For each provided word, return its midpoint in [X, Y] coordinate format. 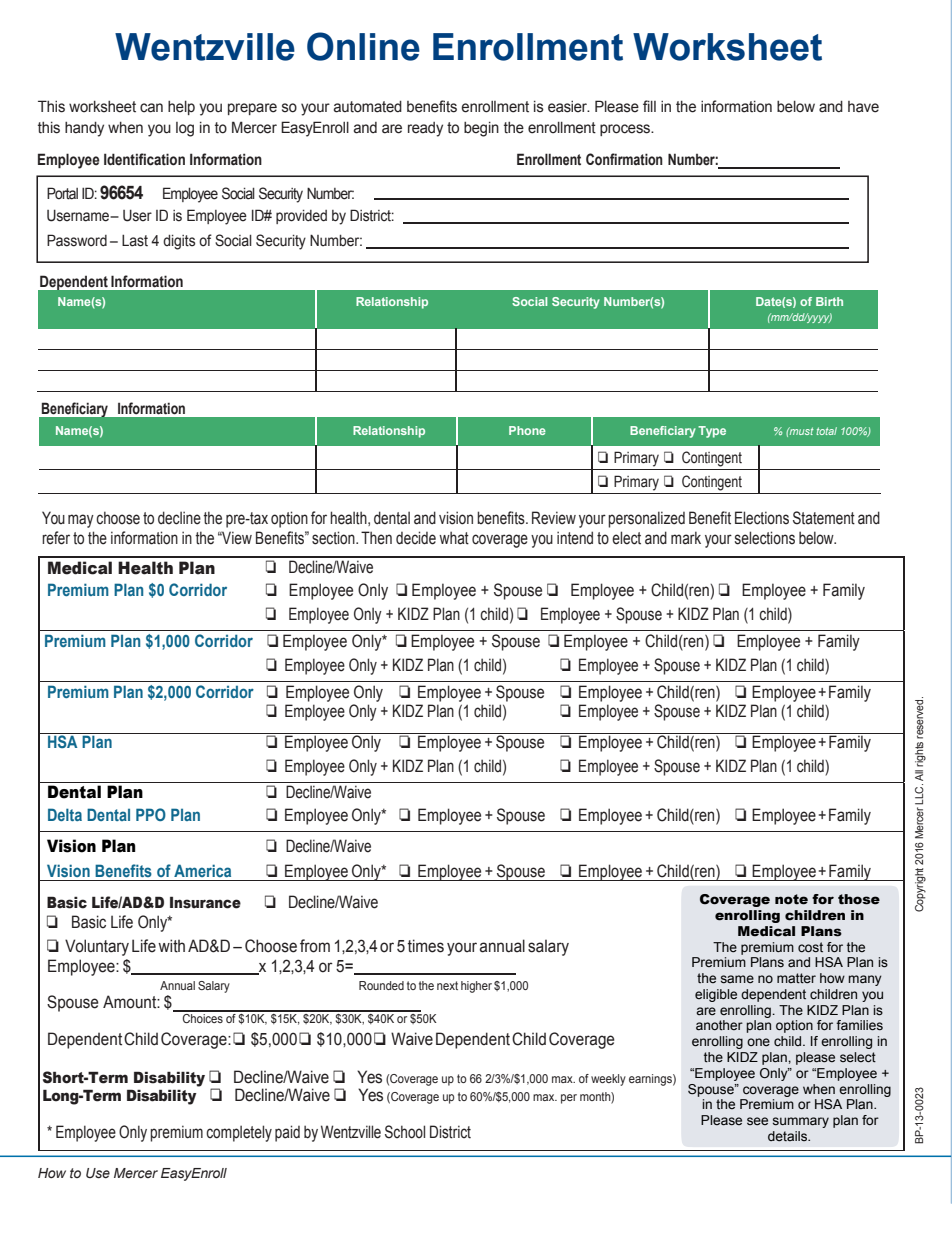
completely [239, 1133]
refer [56, 538]
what [454, 538]
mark [686, 538]
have [863, 107]
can [151, 108]
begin [481, 129]
